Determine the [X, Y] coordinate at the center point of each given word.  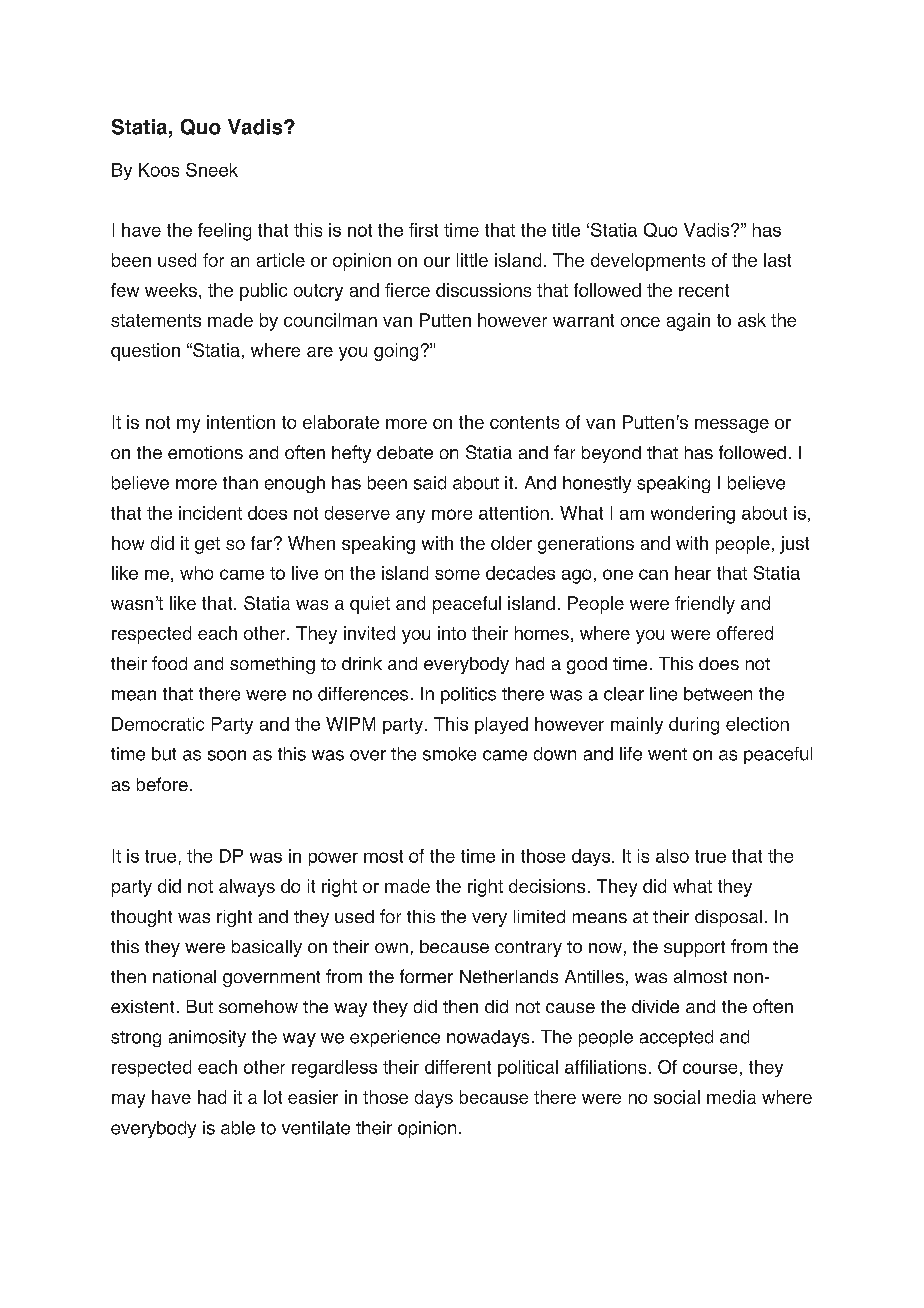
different [458, 1067]
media [731, 1097]
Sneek [212, 170]
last [777, 260]
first [423, 230]
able [238, 1128]
